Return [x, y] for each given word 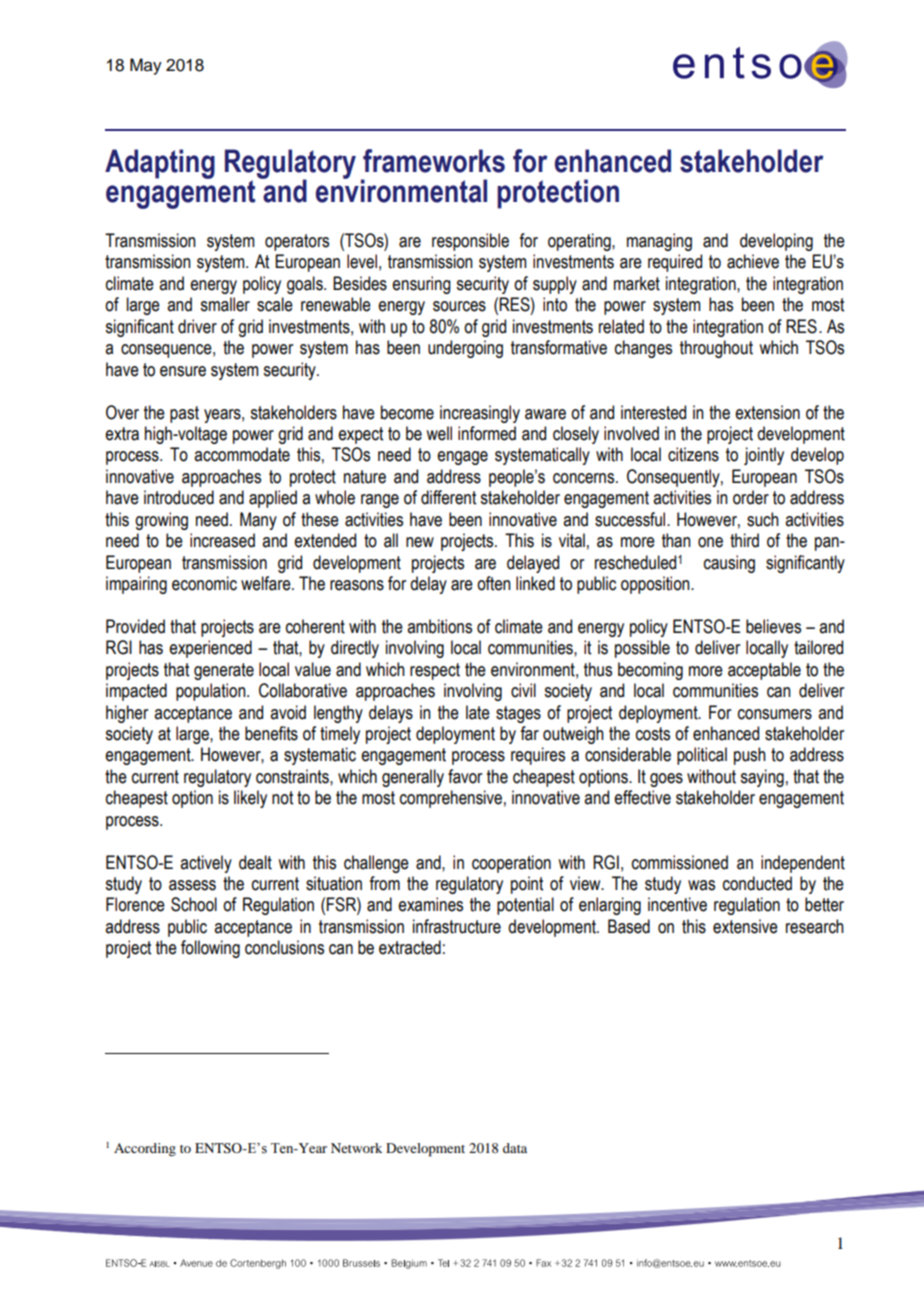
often [494, 583]
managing [659, 242]
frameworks [434, 161]
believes [773, 626]
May [146, 66]
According [145, 1149]
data [515, 1148]
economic [204, 583]
